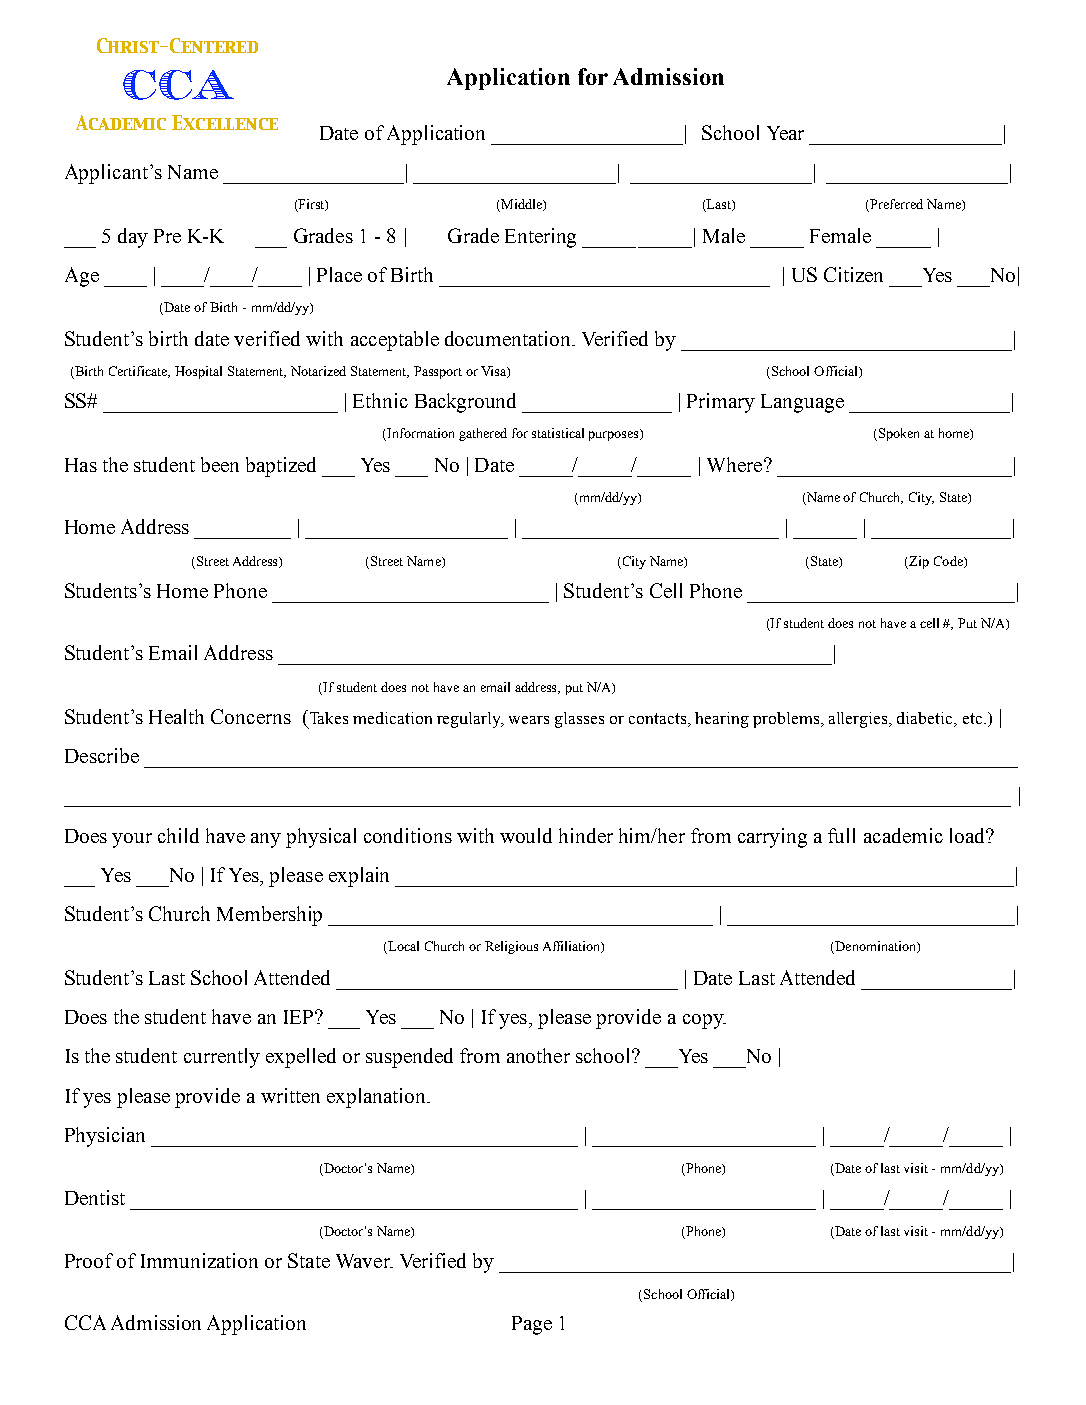 The height and width of the screenshot is (1405, 1086). What do you see at coordinates (558, 433) in the screenshot?
I see `statistical` at bounding box center [558, 433].
